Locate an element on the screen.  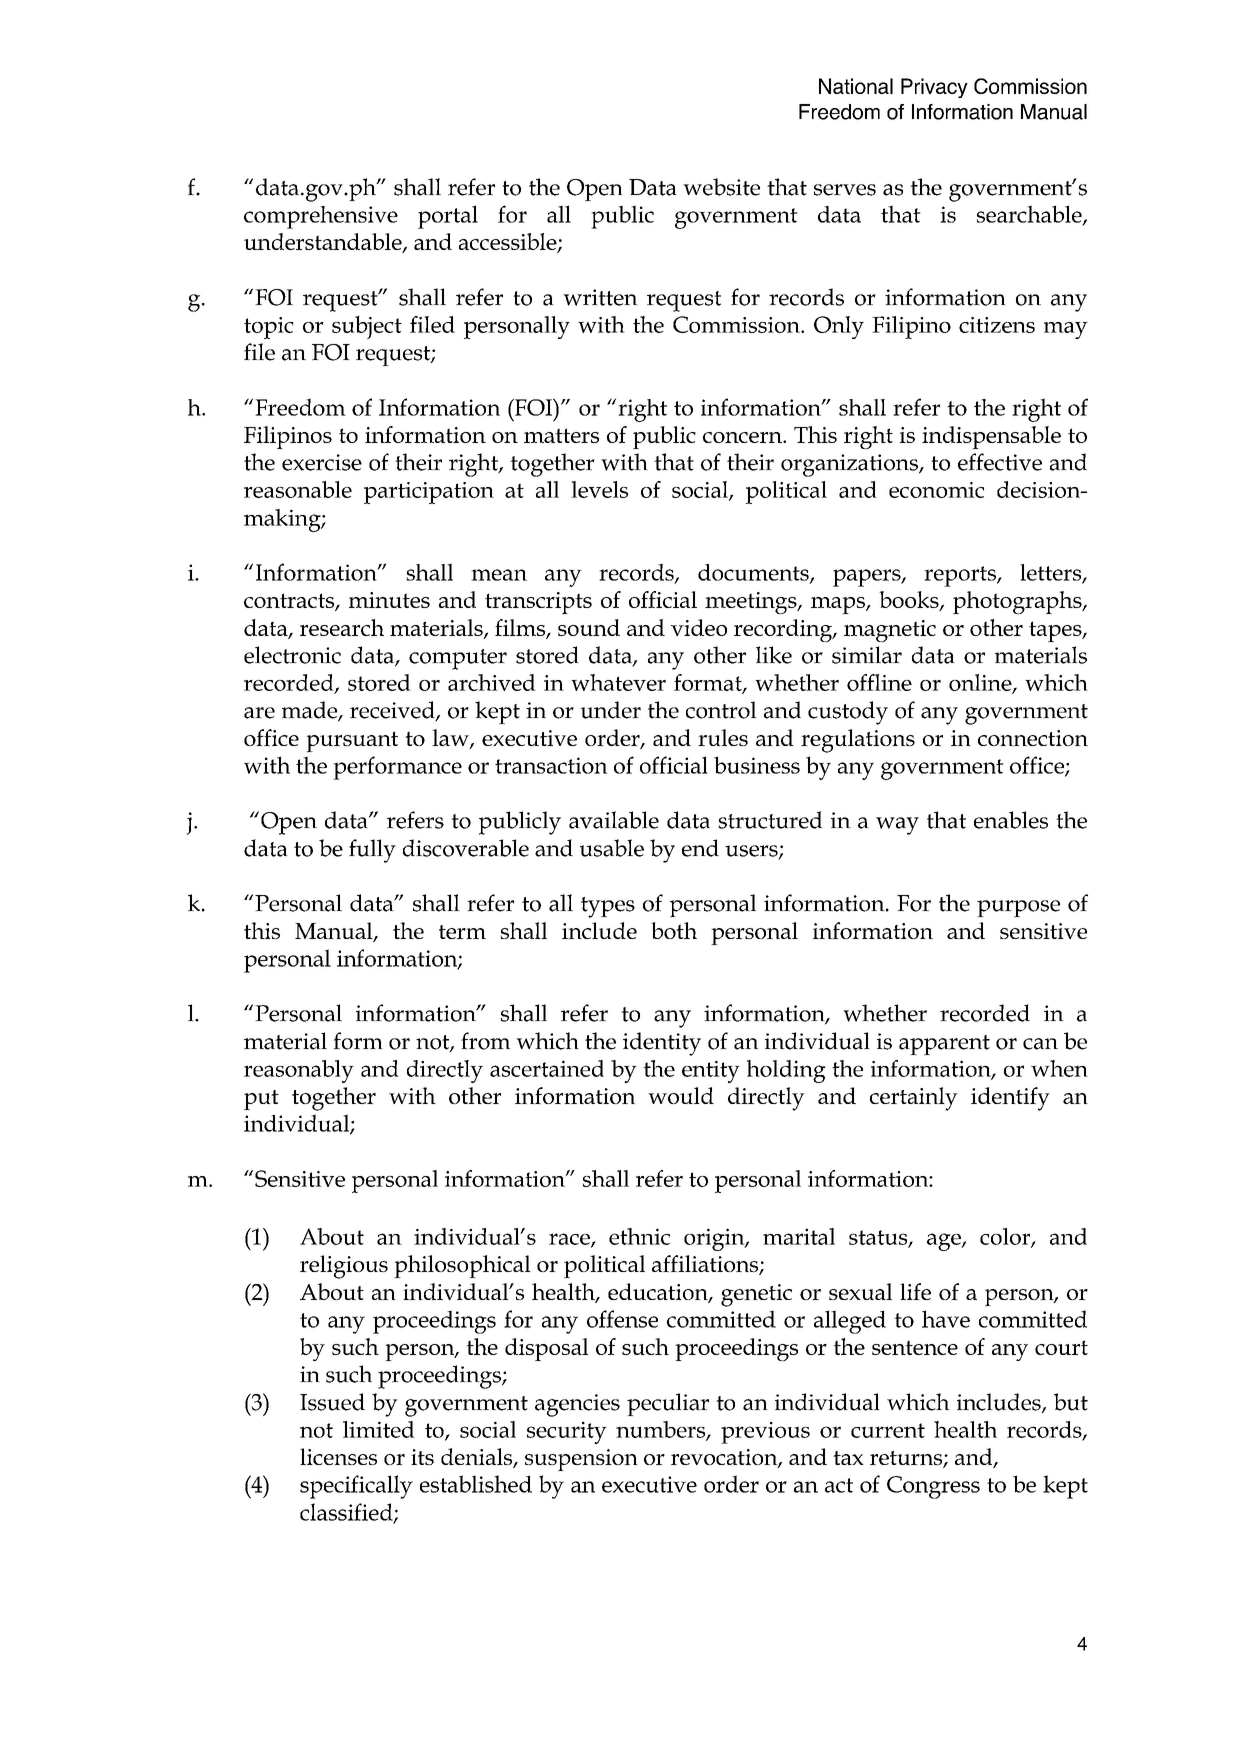
comprehensive is located at coordinates (321, 217).
